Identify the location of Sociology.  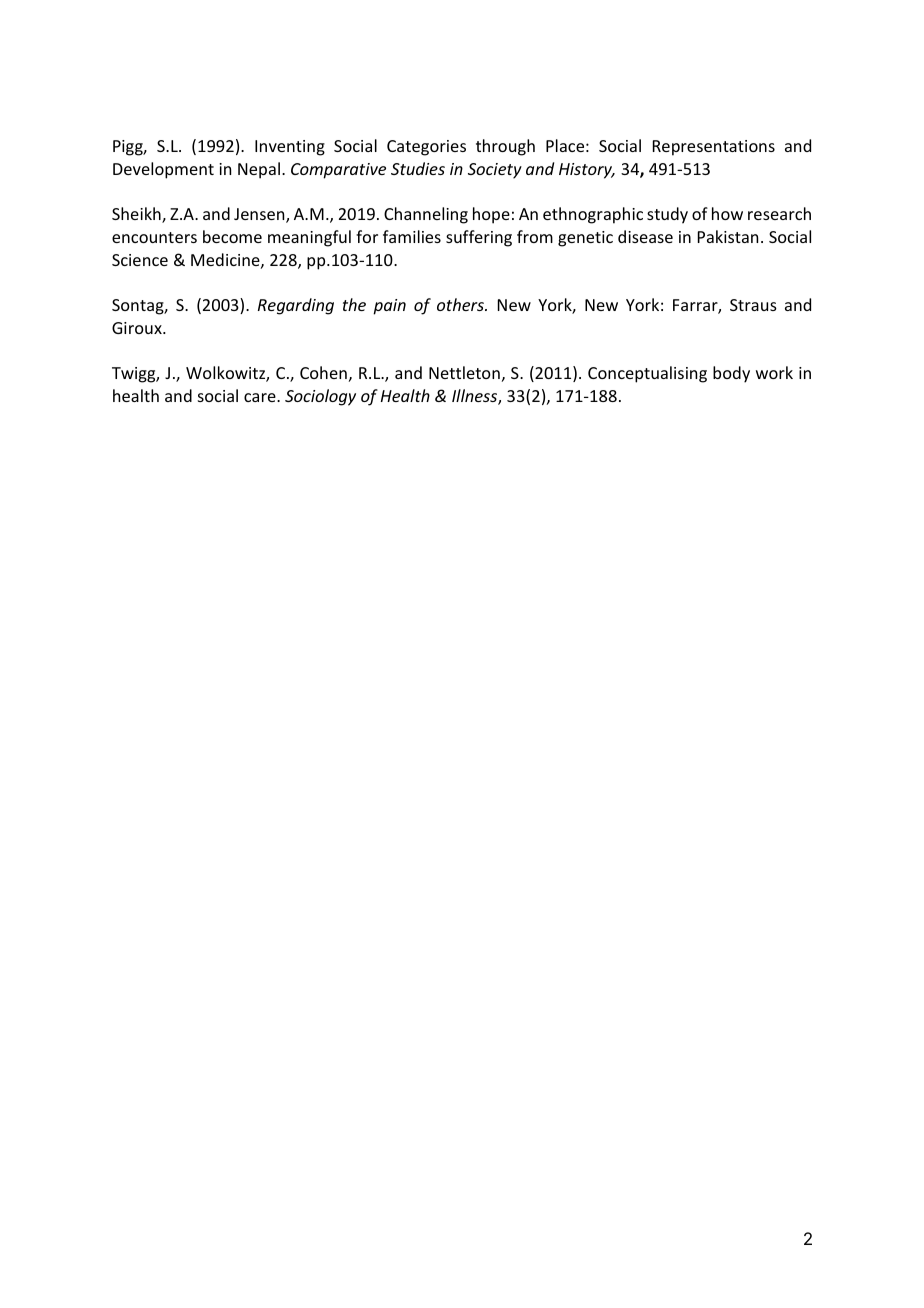
(320, 397).
